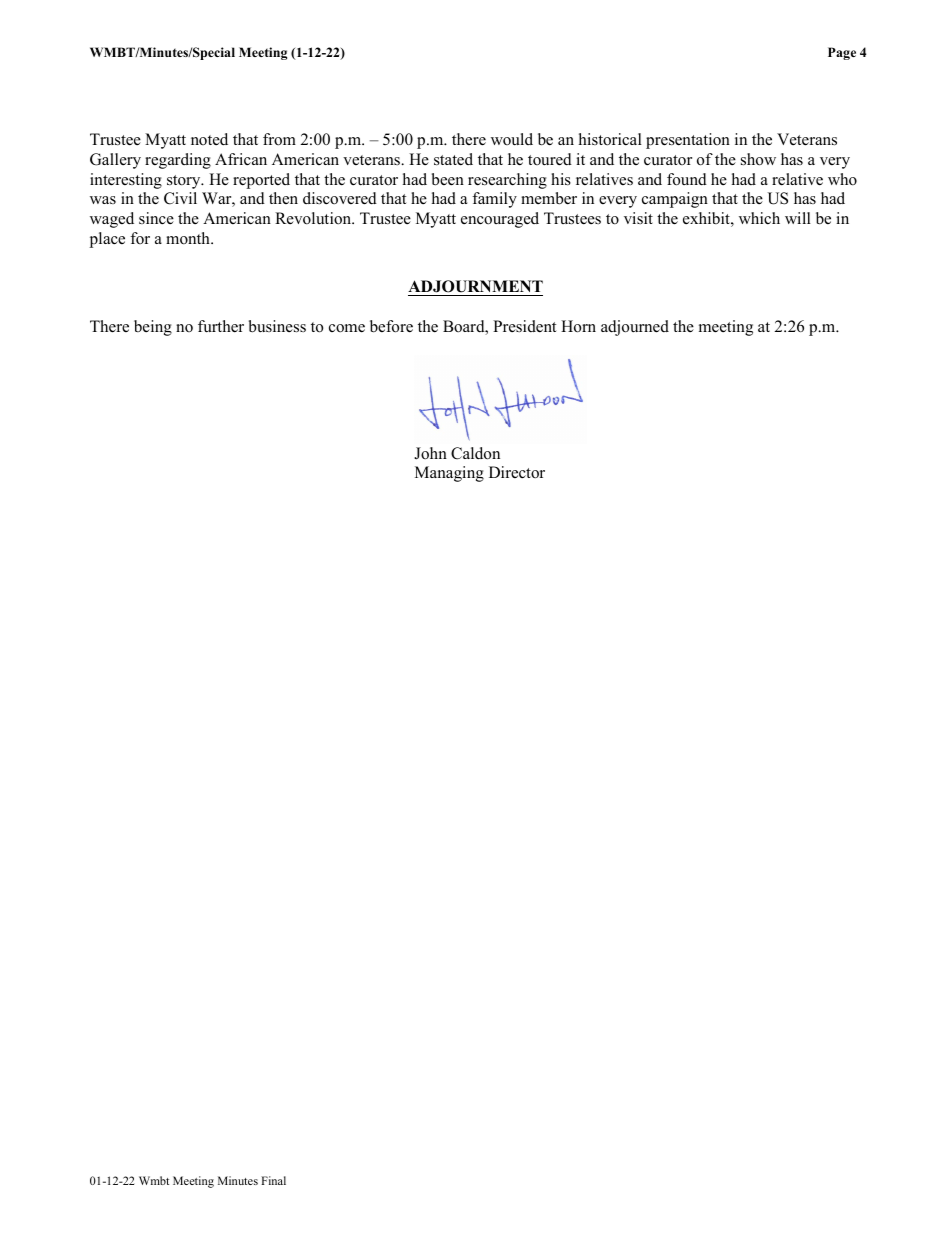  I want to click on come, so click(347, 328).
